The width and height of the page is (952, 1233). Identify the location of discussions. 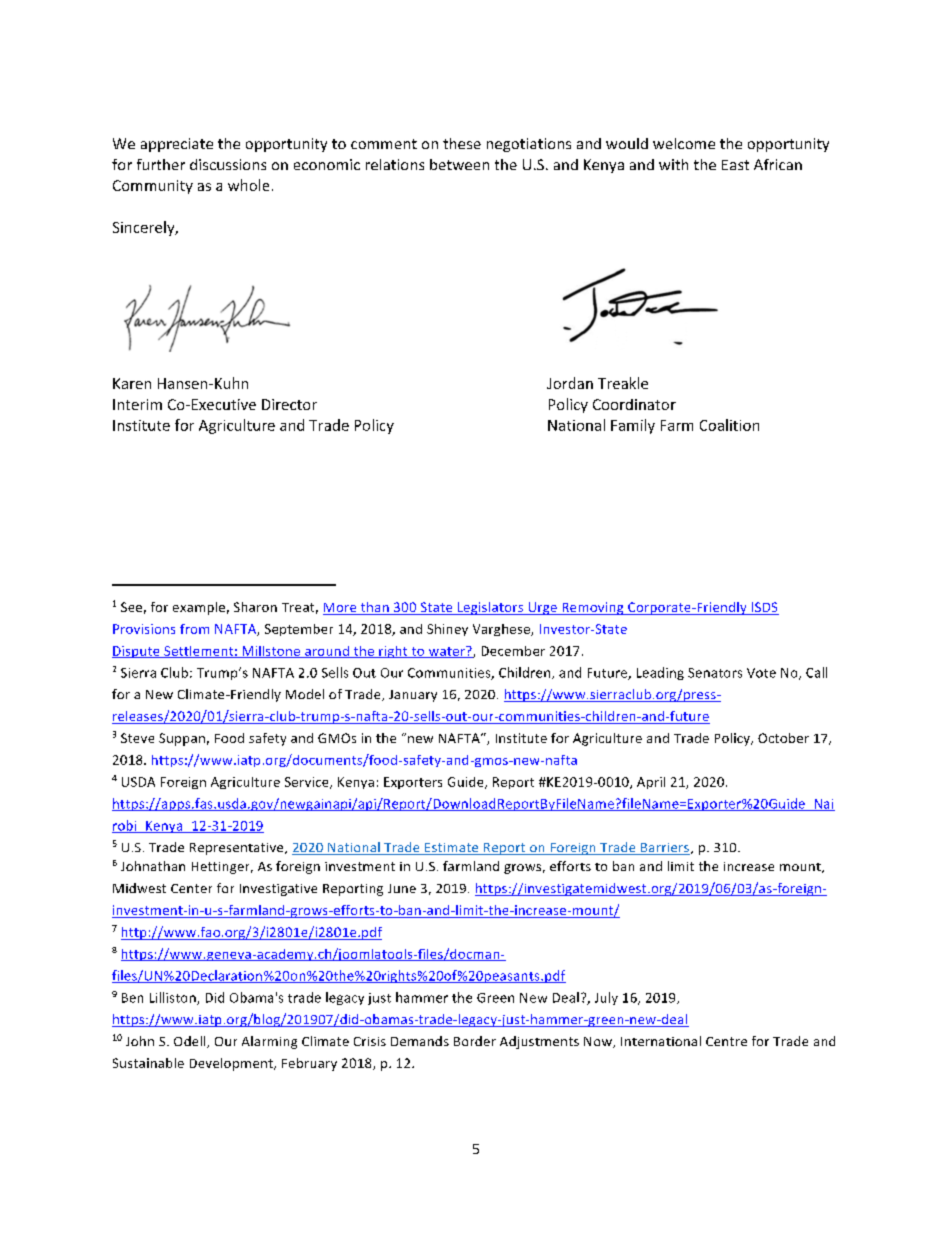
(228, 164).
